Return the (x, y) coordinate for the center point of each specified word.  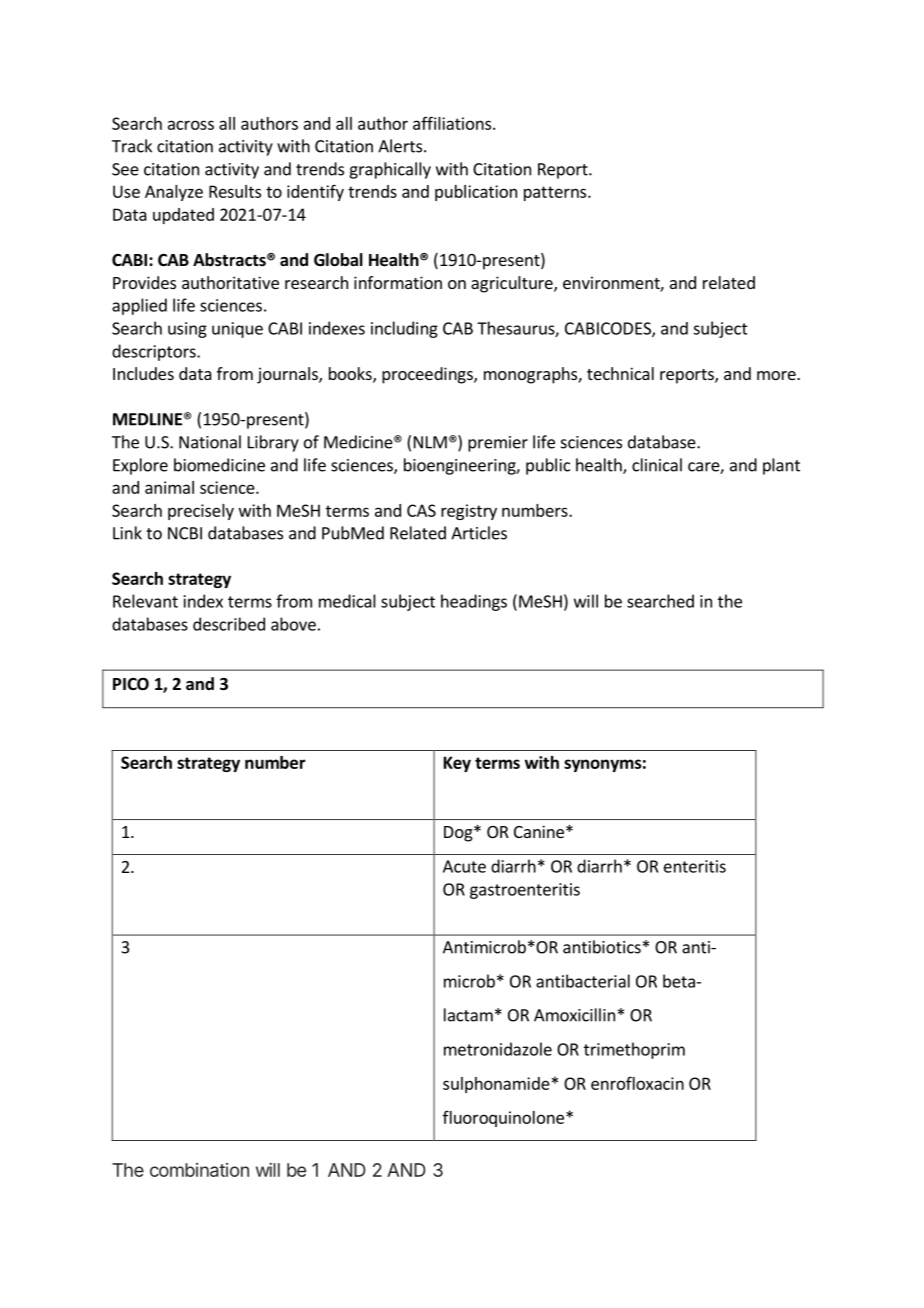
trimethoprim (634, 1050)
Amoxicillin (574, 1015)
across (191, 125)
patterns (556, 193)
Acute (464, 866)
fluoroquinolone (503, 1119)
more (777, 375)
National (210, 442)
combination (199, 1170)
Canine (539, 831)
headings (474, 602)
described (229, 624)
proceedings (428, 375)
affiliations (453, 123)
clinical (657, 465)
